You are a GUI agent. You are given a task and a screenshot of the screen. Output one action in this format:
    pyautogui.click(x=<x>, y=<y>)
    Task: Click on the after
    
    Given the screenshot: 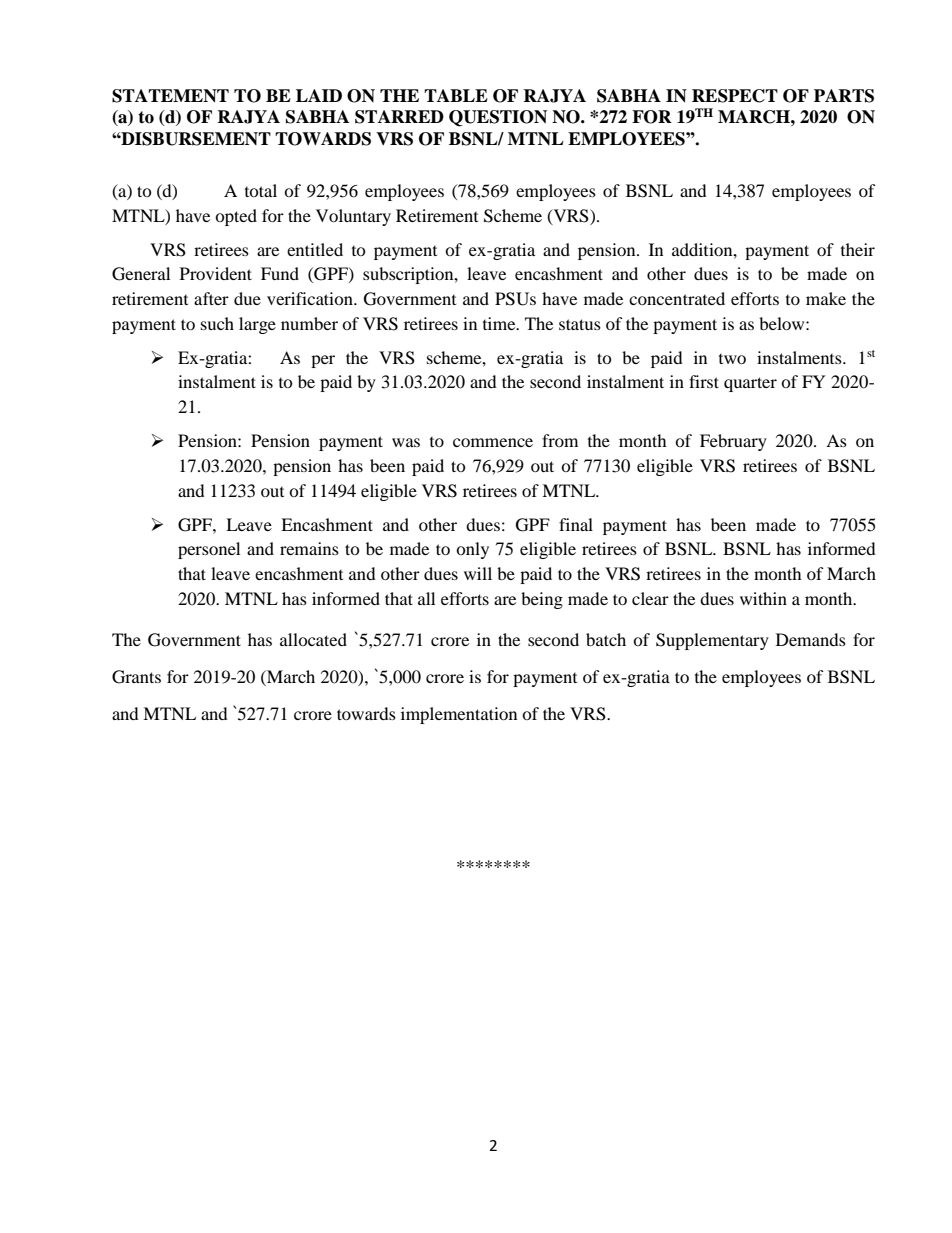 What is the action you would take?
    pyautogui.click(x=211, y=298)
